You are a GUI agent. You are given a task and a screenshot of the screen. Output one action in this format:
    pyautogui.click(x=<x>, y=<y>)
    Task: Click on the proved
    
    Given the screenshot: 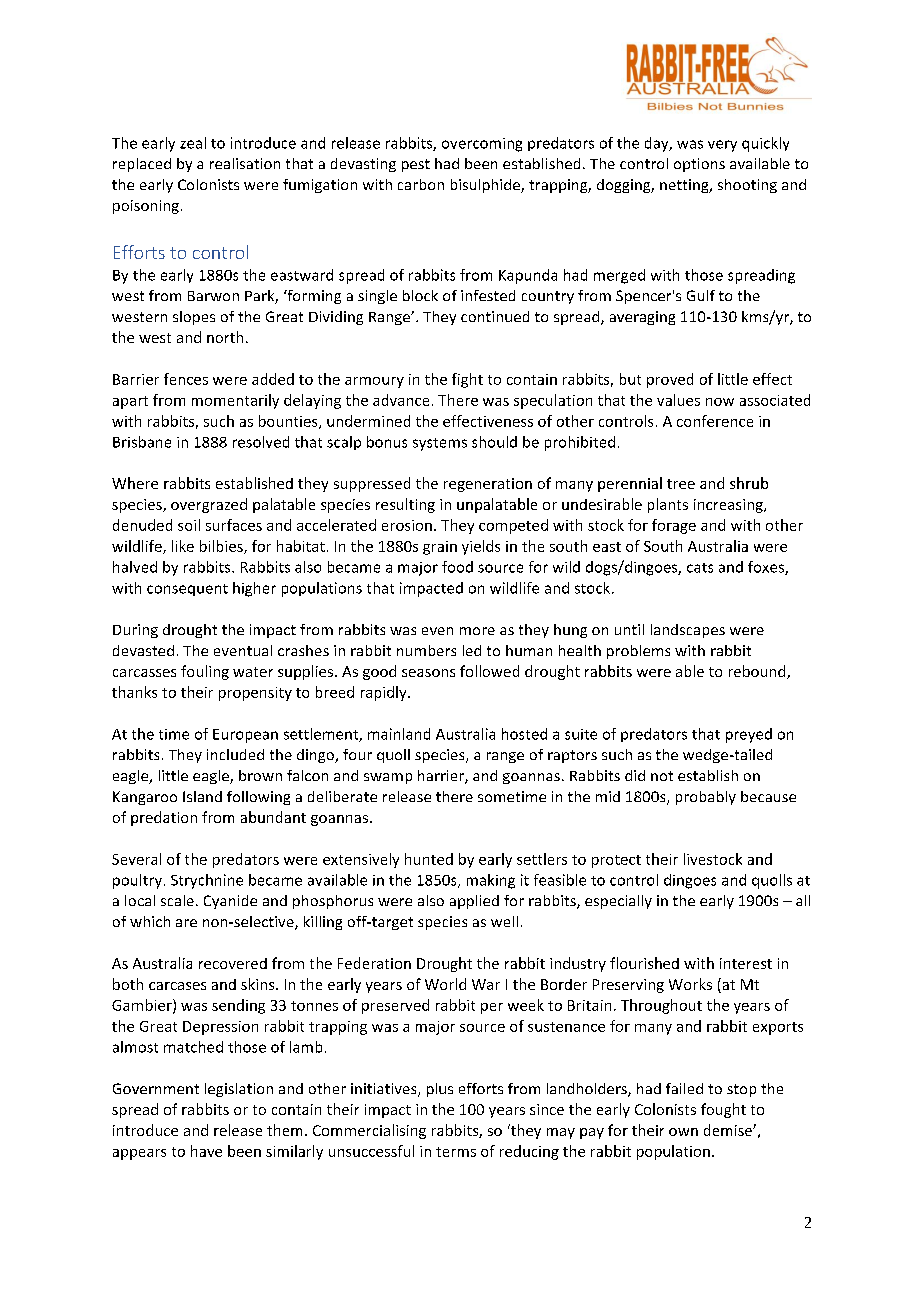 What is the action you would take?
    pyautogui.click(x=670, y=380)
